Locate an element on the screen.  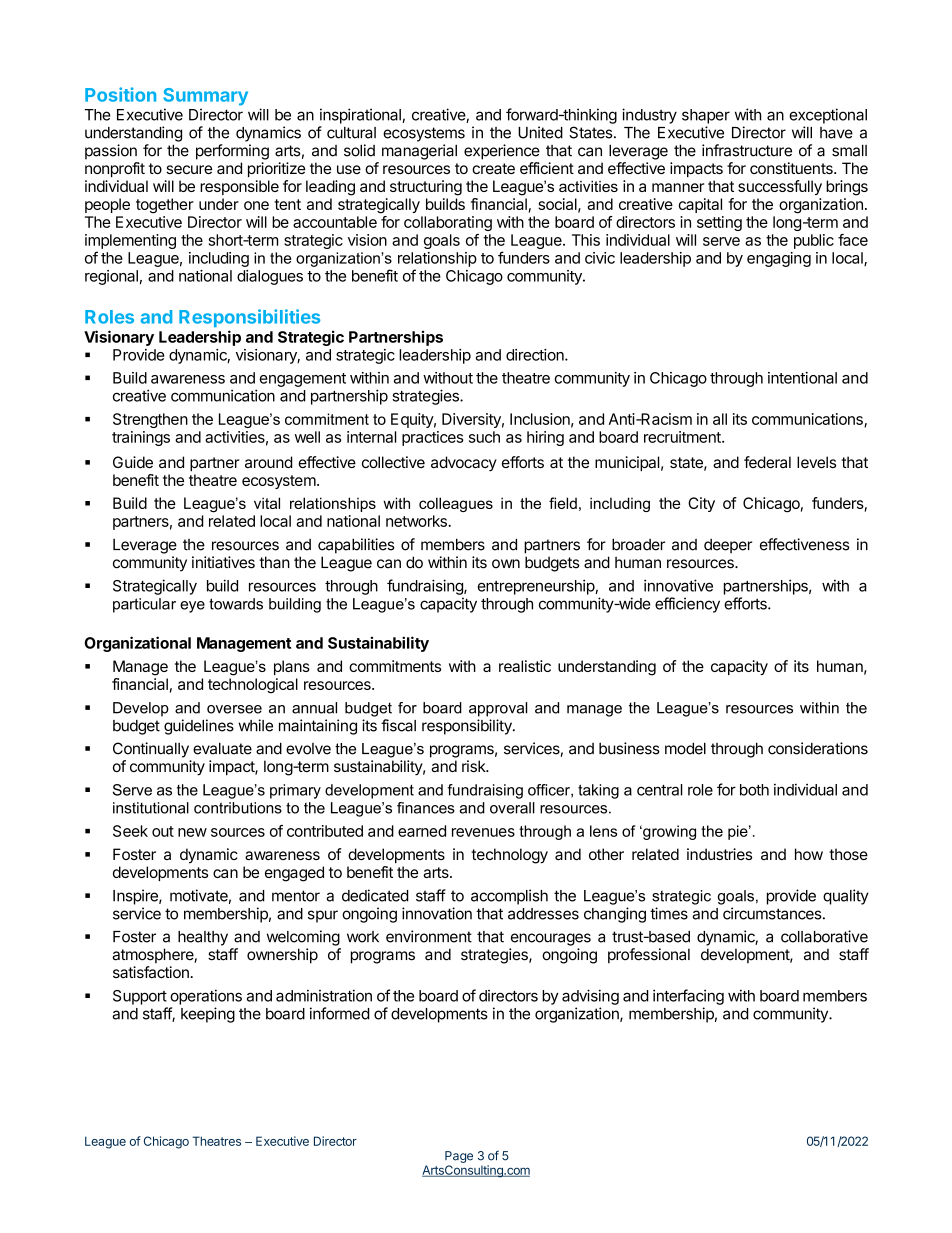
experience is located at coordinates (502, 152).
